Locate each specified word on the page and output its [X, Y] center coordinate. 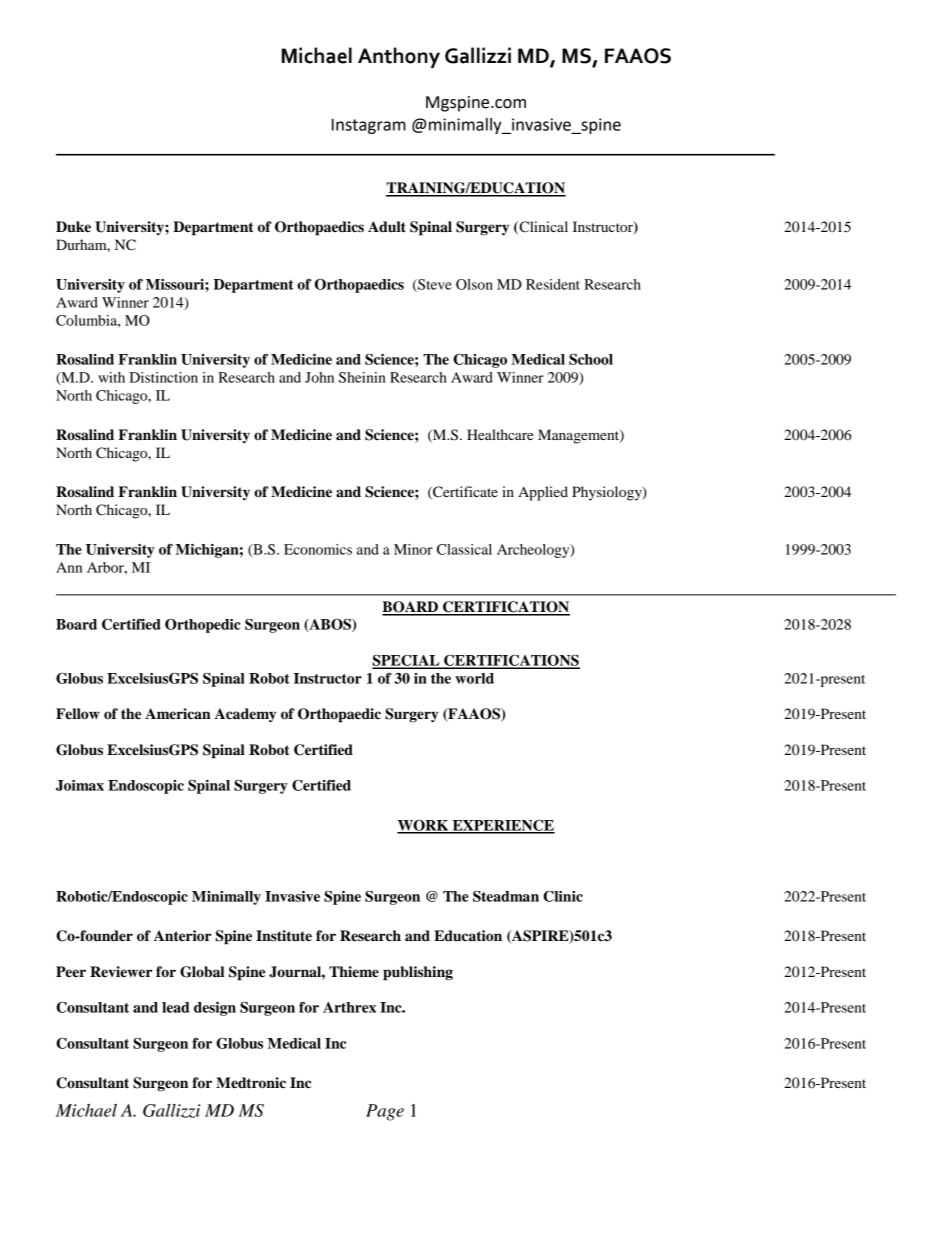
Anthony [399, 57]
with [111, 377]
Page [385, 1112]
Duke [73, 226]
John [319, 377]
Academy [245, 715]
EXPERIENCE [502, 826]
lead [175, 1007]
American [178, 714]
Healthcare [500, 434]
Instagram [369, 126]
